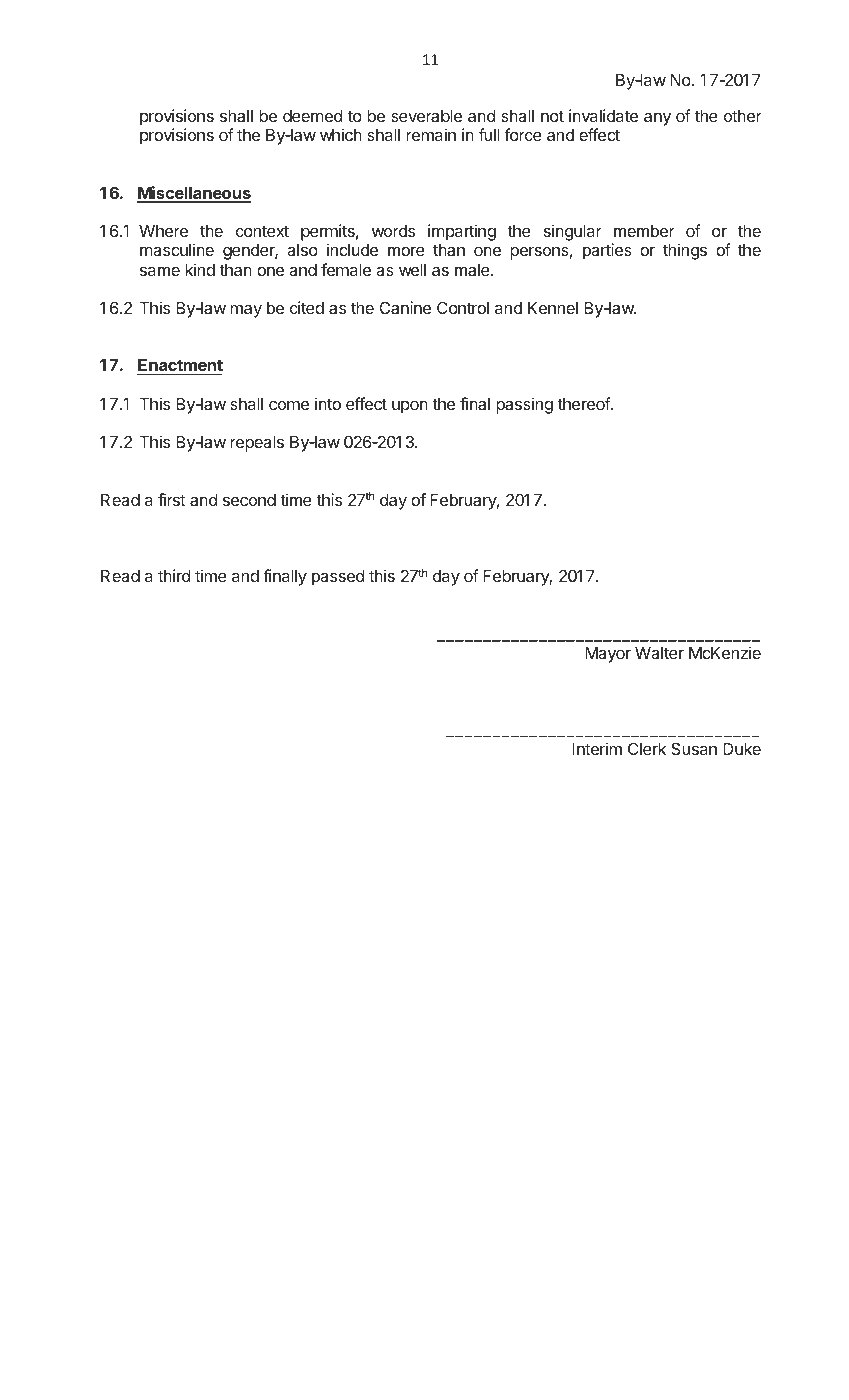  I want to click on Interim, so click(597, 748).
